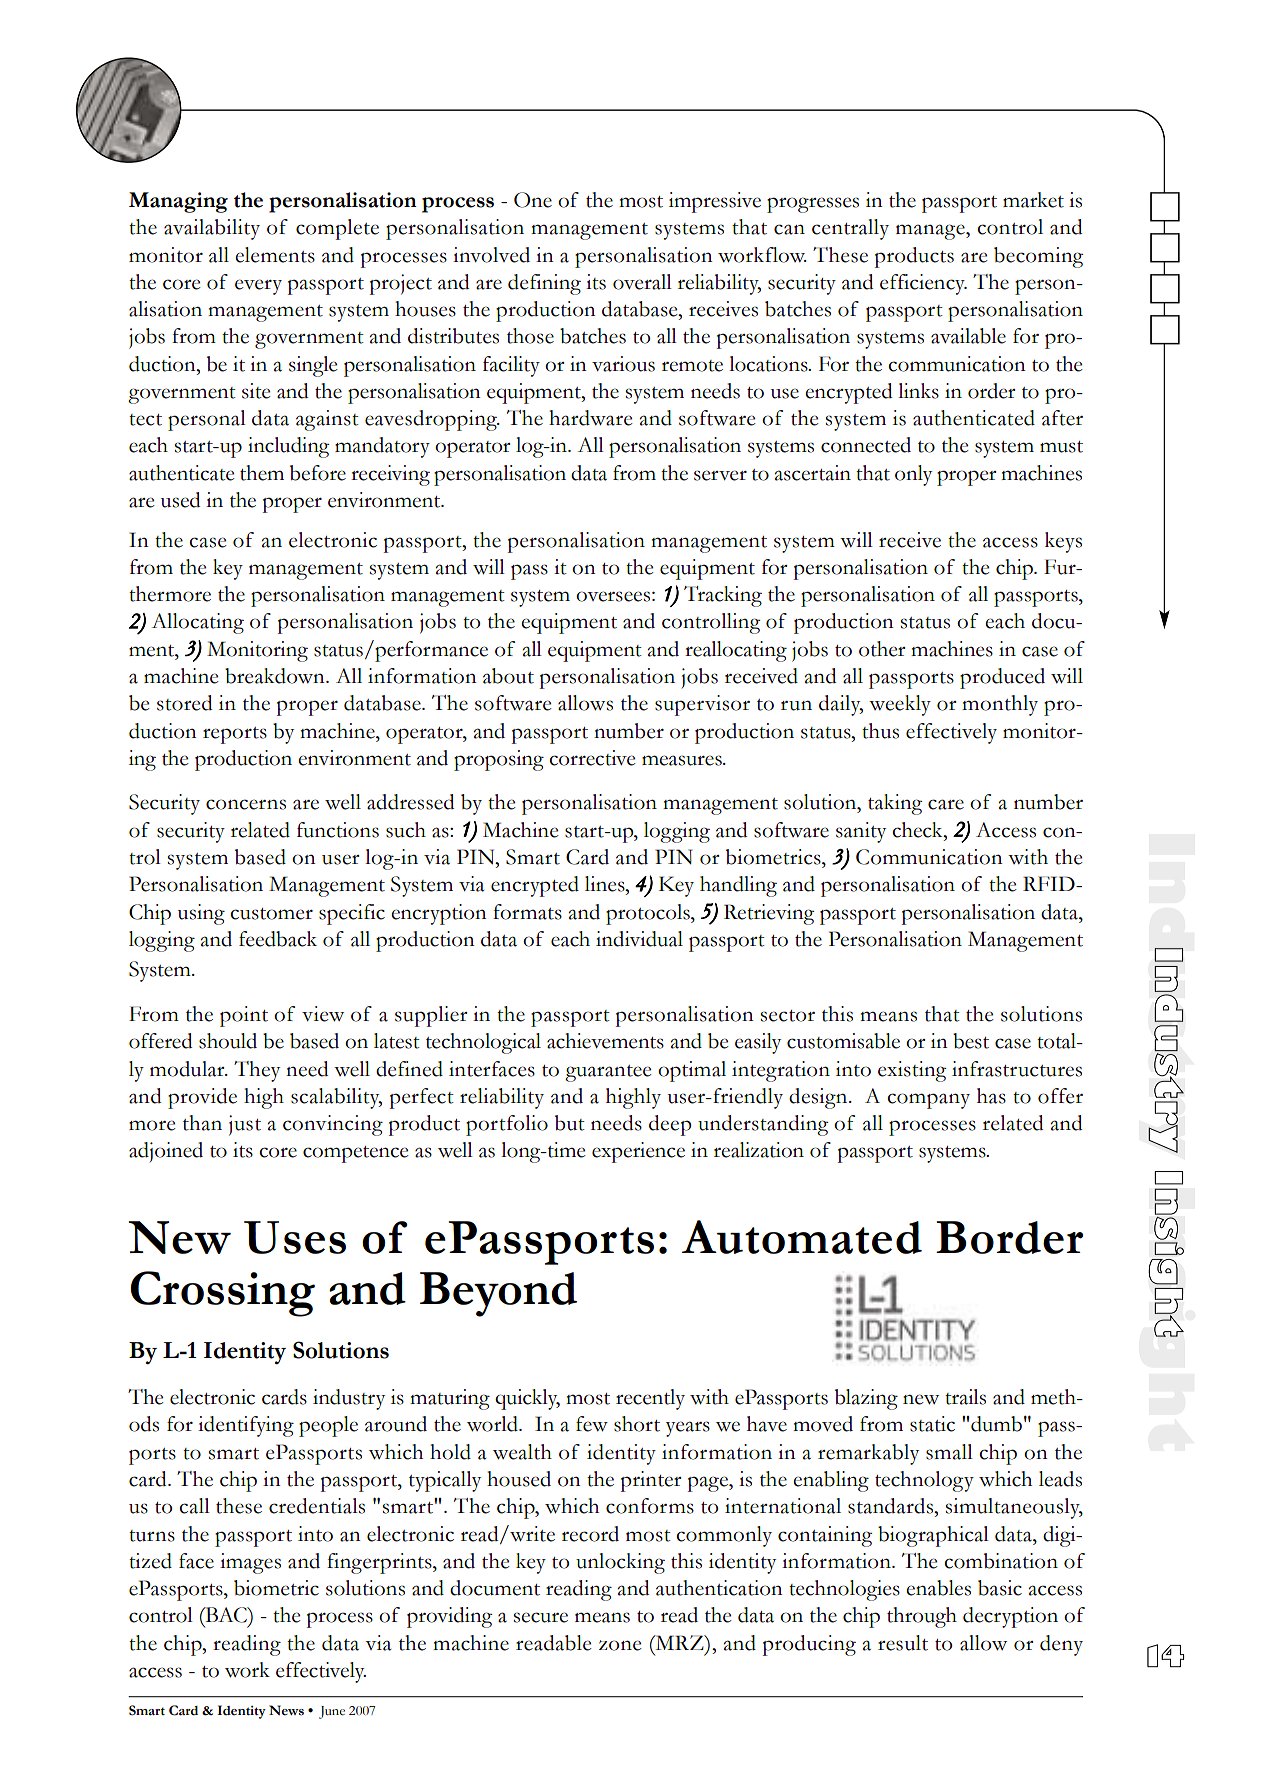  Describe the element at coordinates (276, 676) in the screenshot. I see `breakdown` at that location.
